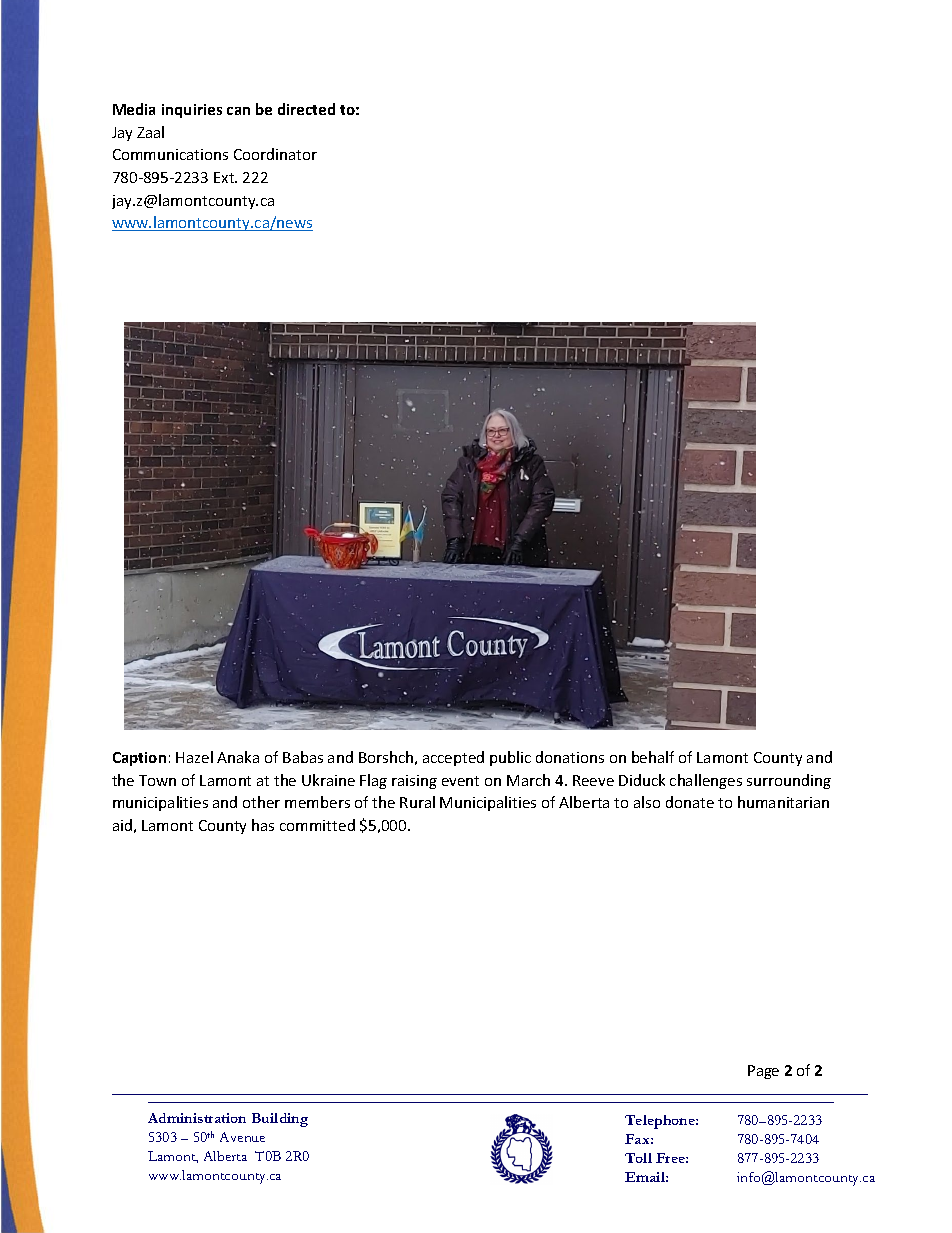  What do you see at coordinates (453, 758) in the document?
I see `accepted` at bounding box center [453, 758].
